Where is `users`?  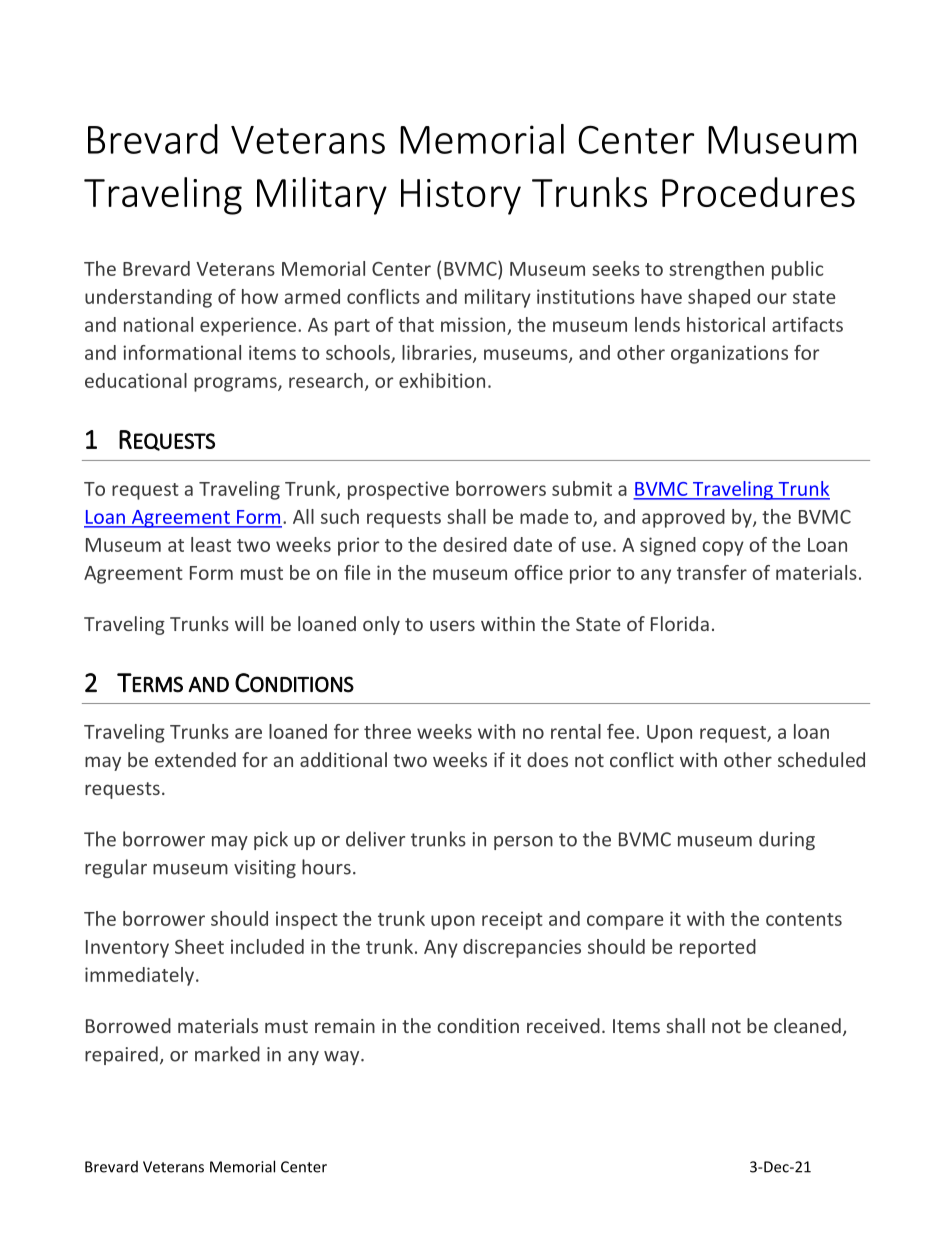
users is located at coordinates (452, 625).
